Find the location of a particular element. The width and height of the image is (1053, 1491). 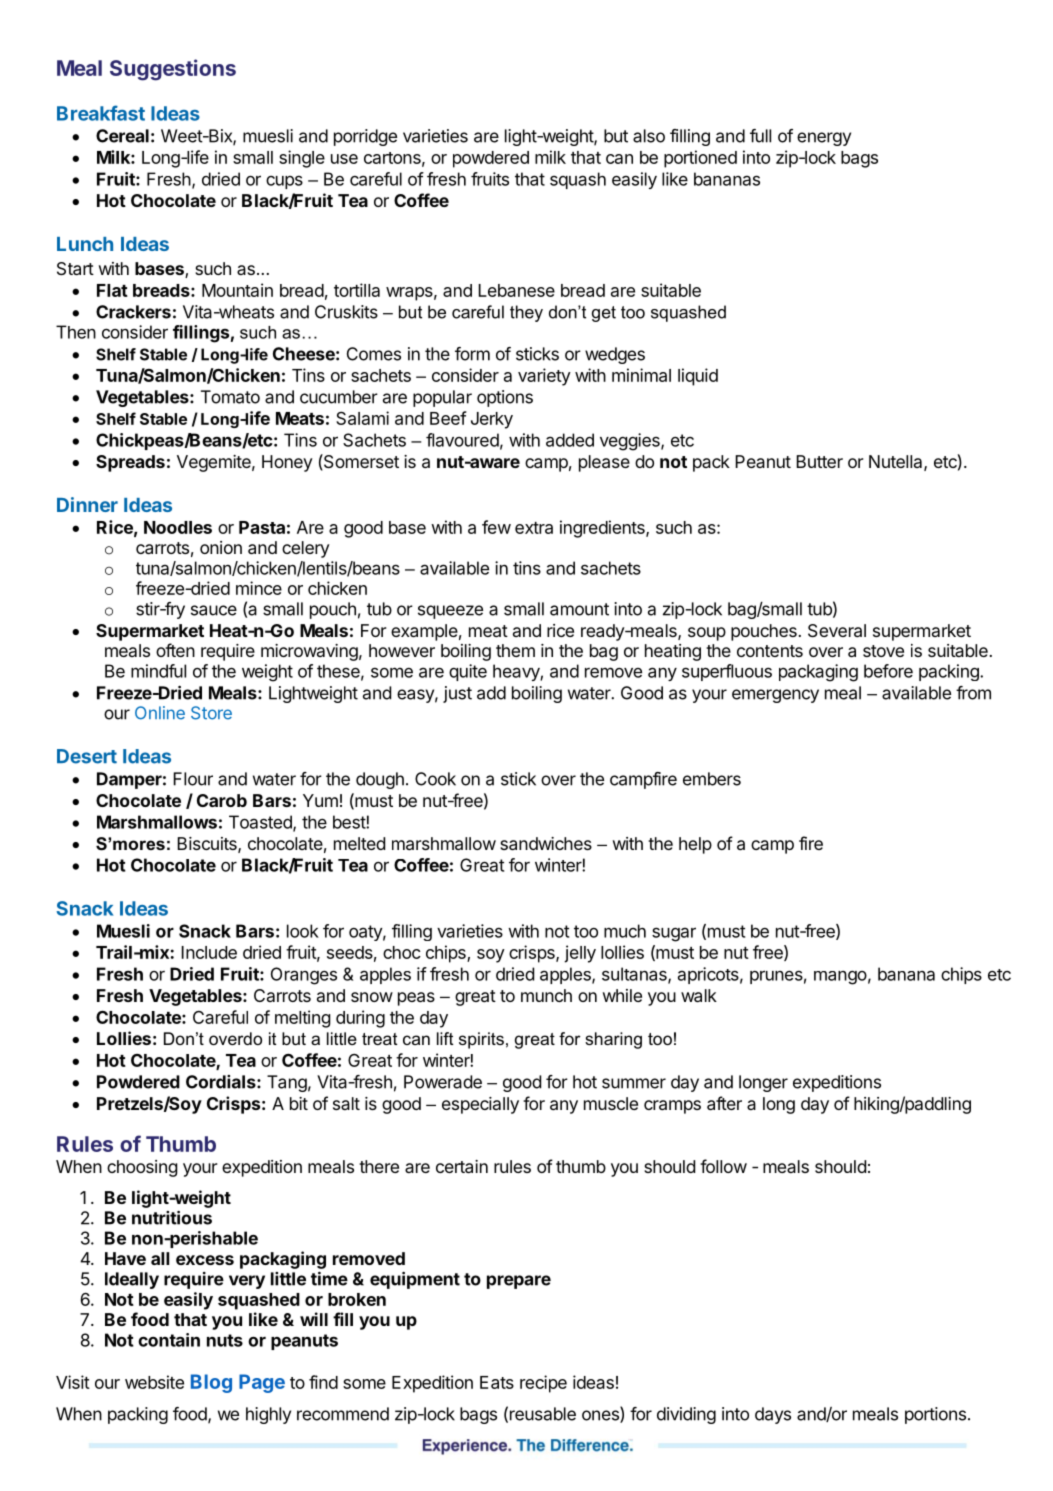

walk is located at coordinates (699, 995).
